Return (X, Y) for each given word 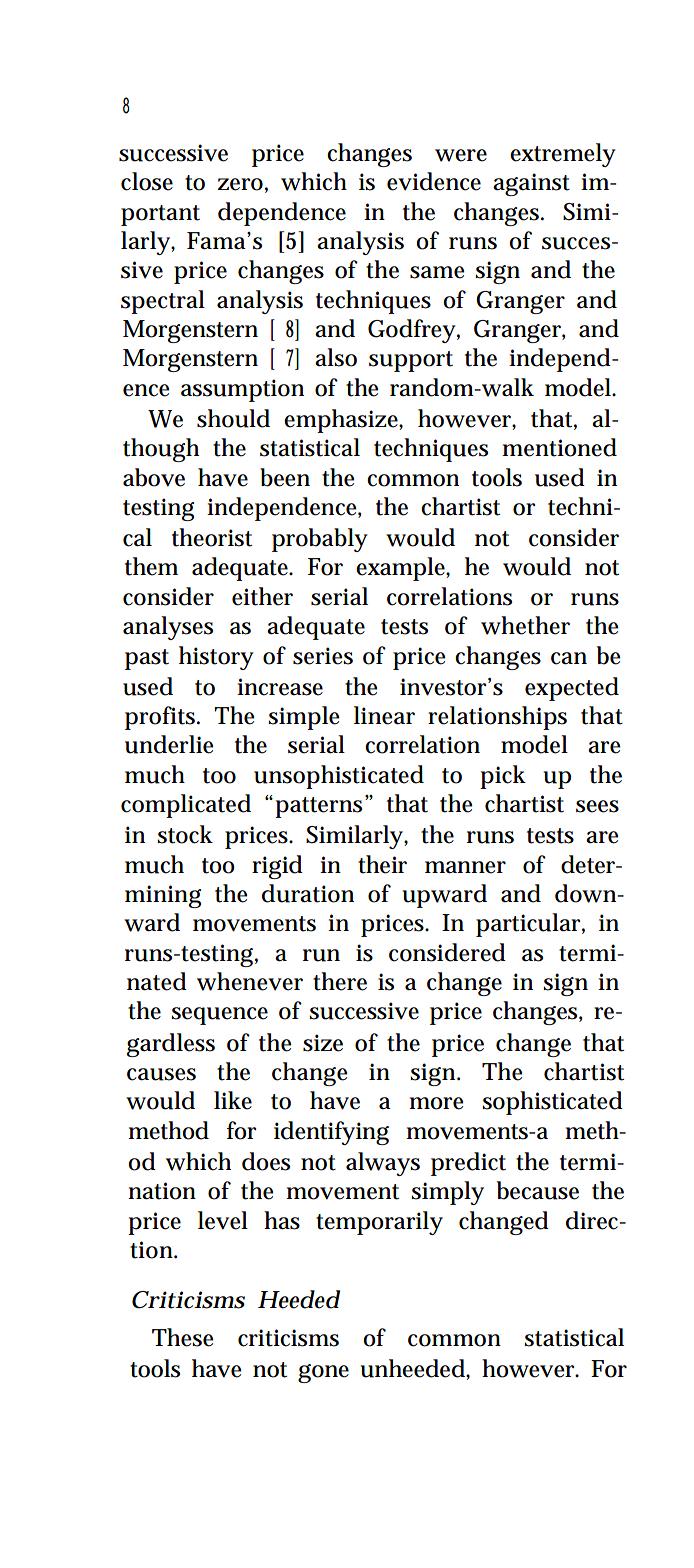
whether (525, 625)
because (538, 1190)
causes (161, 1074)
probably (320, 540)
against (531, 184)
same (437, 272)
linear (384, 715)
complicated (186, 806)
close (147, 181)
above (154, 477)
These (183, 1337)
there (340, 981)
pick (503, 777)
